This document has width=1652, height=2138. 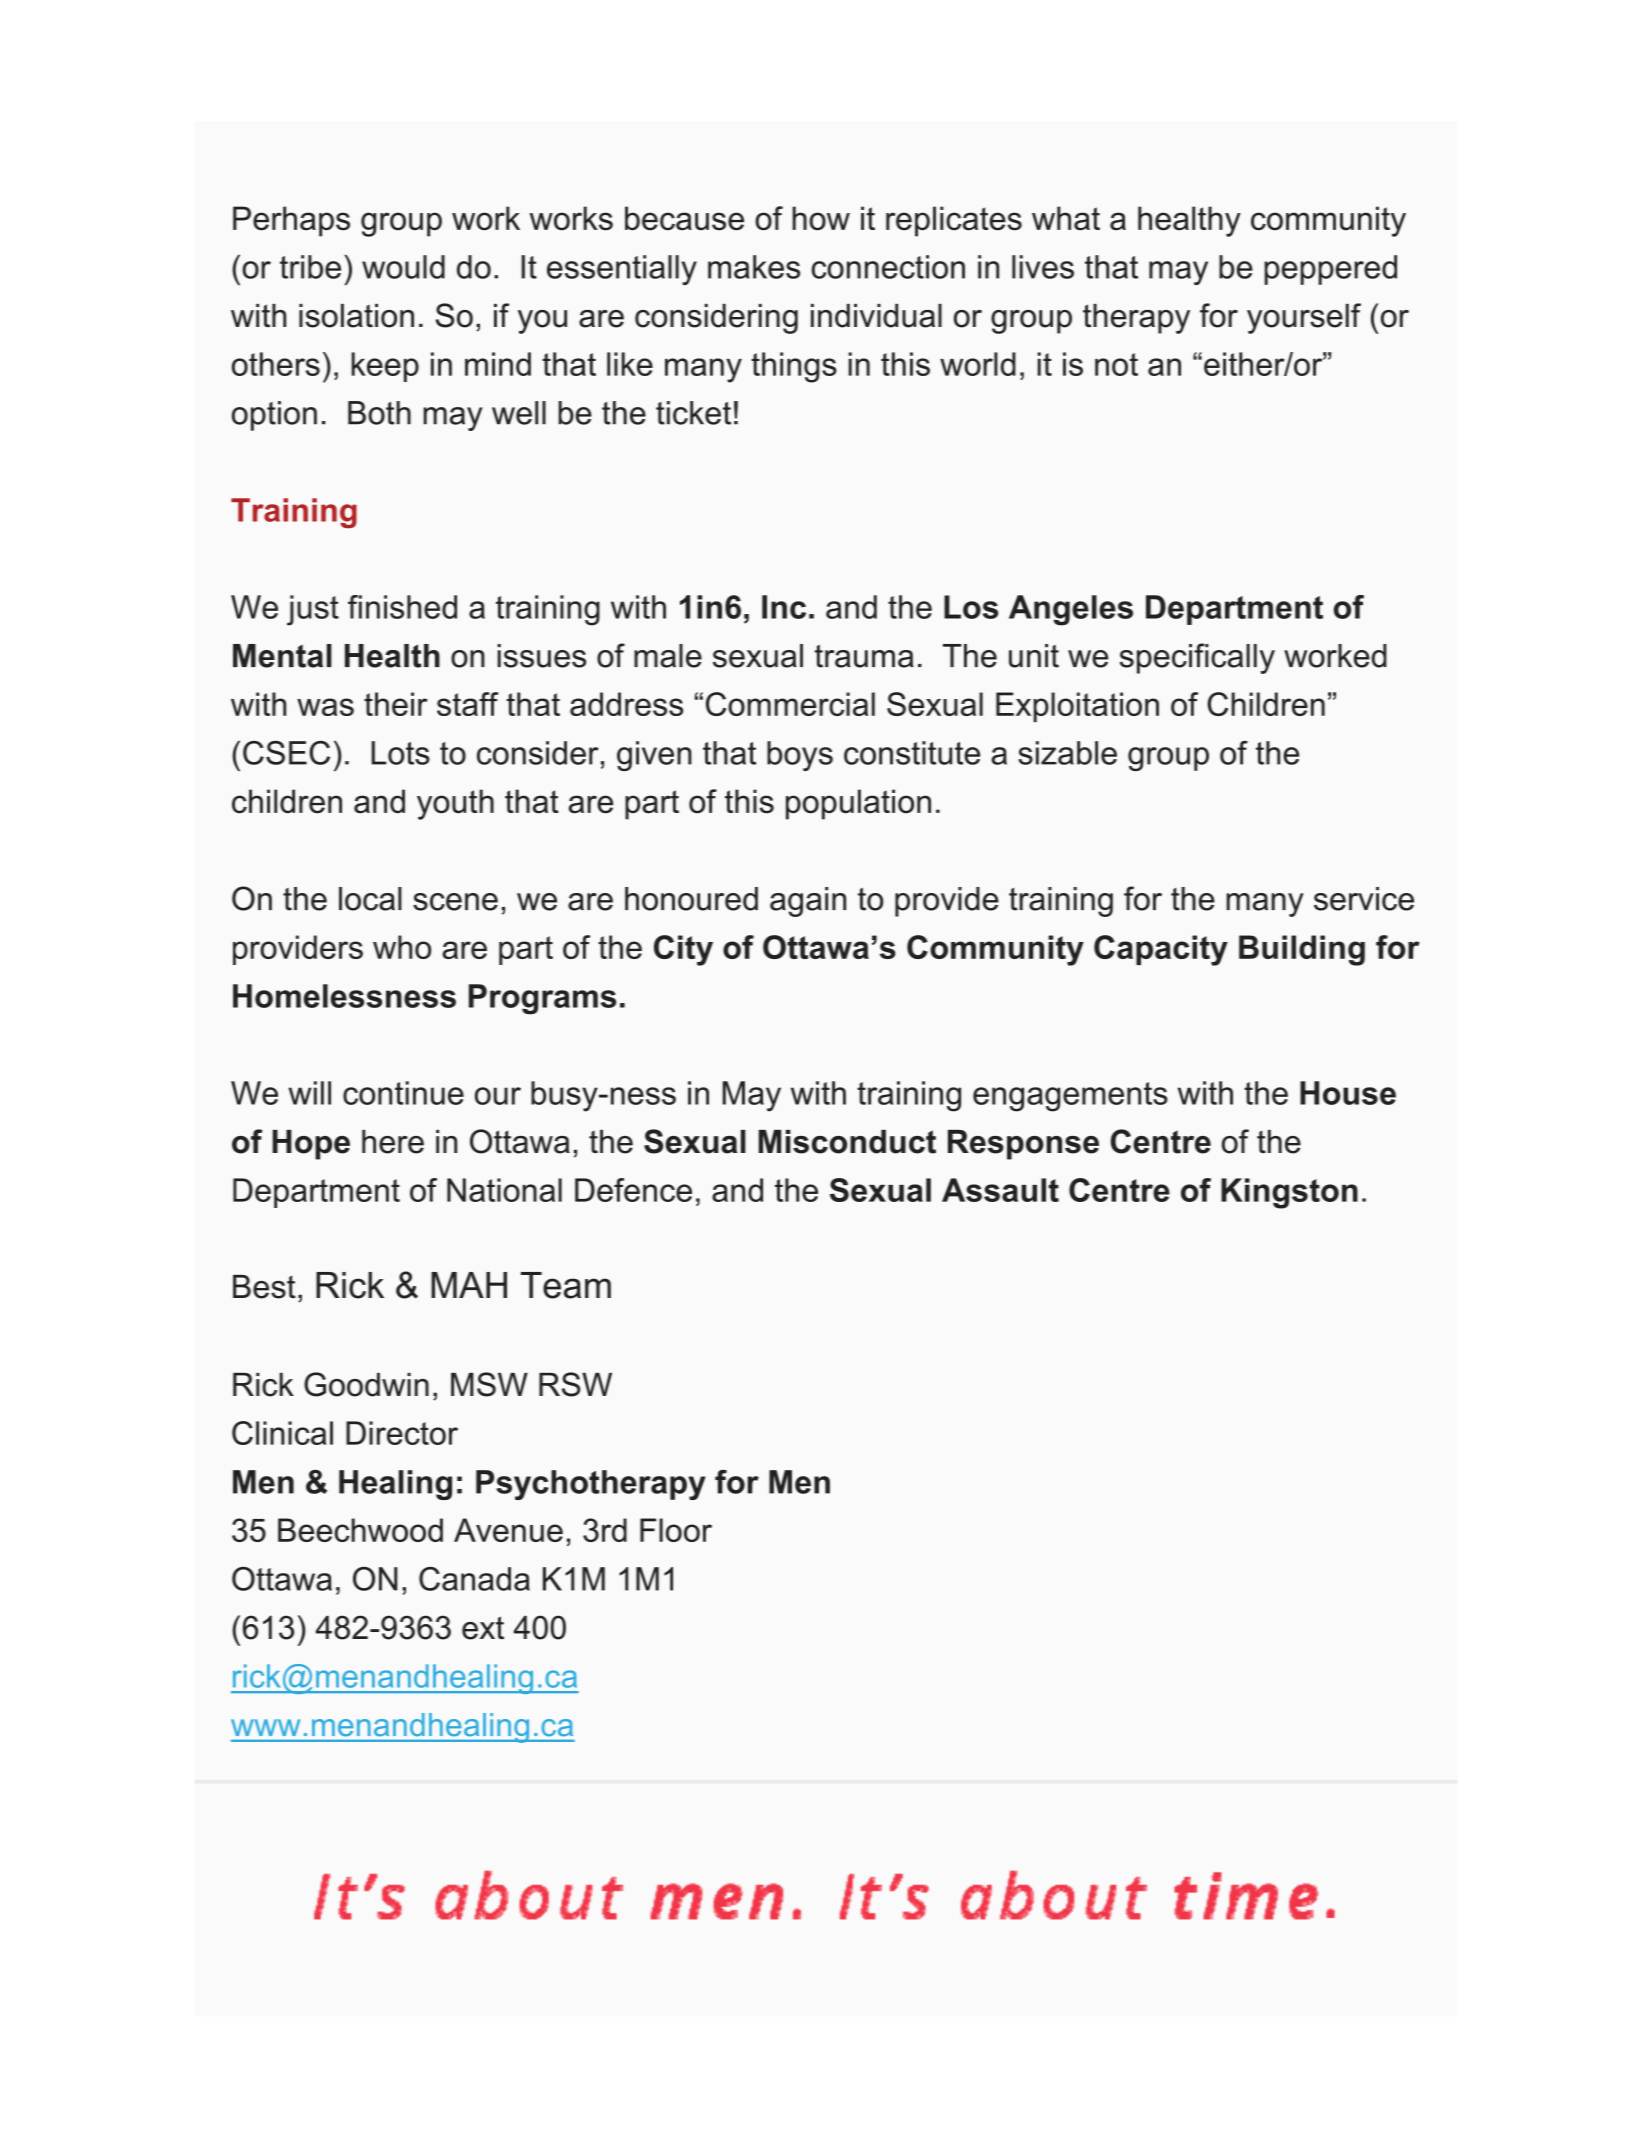 I want to click on would, so click(x=403, y=267).
